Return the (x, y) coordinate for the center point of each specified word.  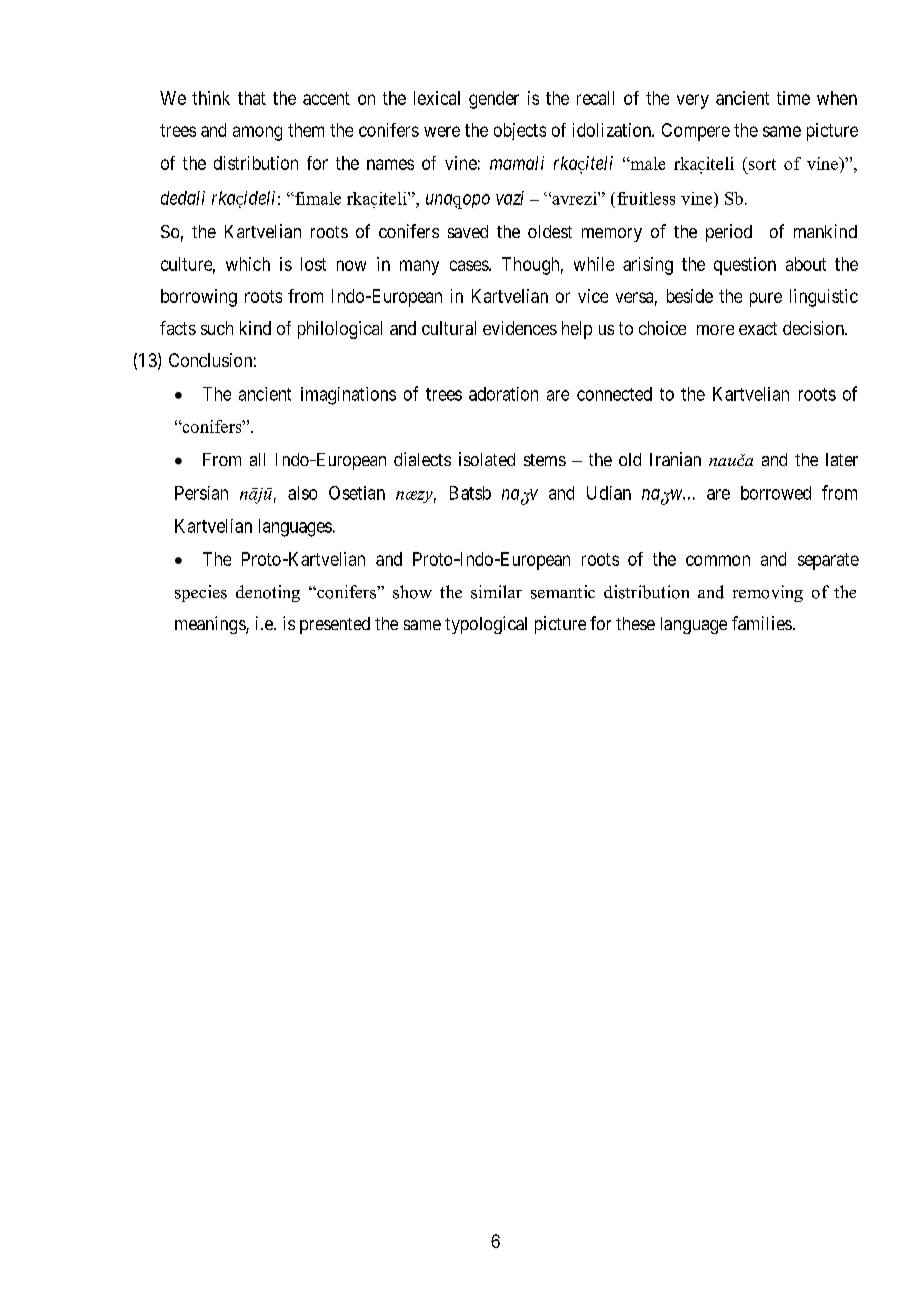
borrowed (776, 493)
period (729, 233)
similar (496, 592)
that (252, 98)
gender (494, 100)
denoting (268, 593)
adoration (503, 394)
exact (758, 328)
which (248, 264)
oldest (550, 231)
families (762, 623)
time (793, 98)
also (302, 493)
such (217, 328)
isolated (487, 459)
